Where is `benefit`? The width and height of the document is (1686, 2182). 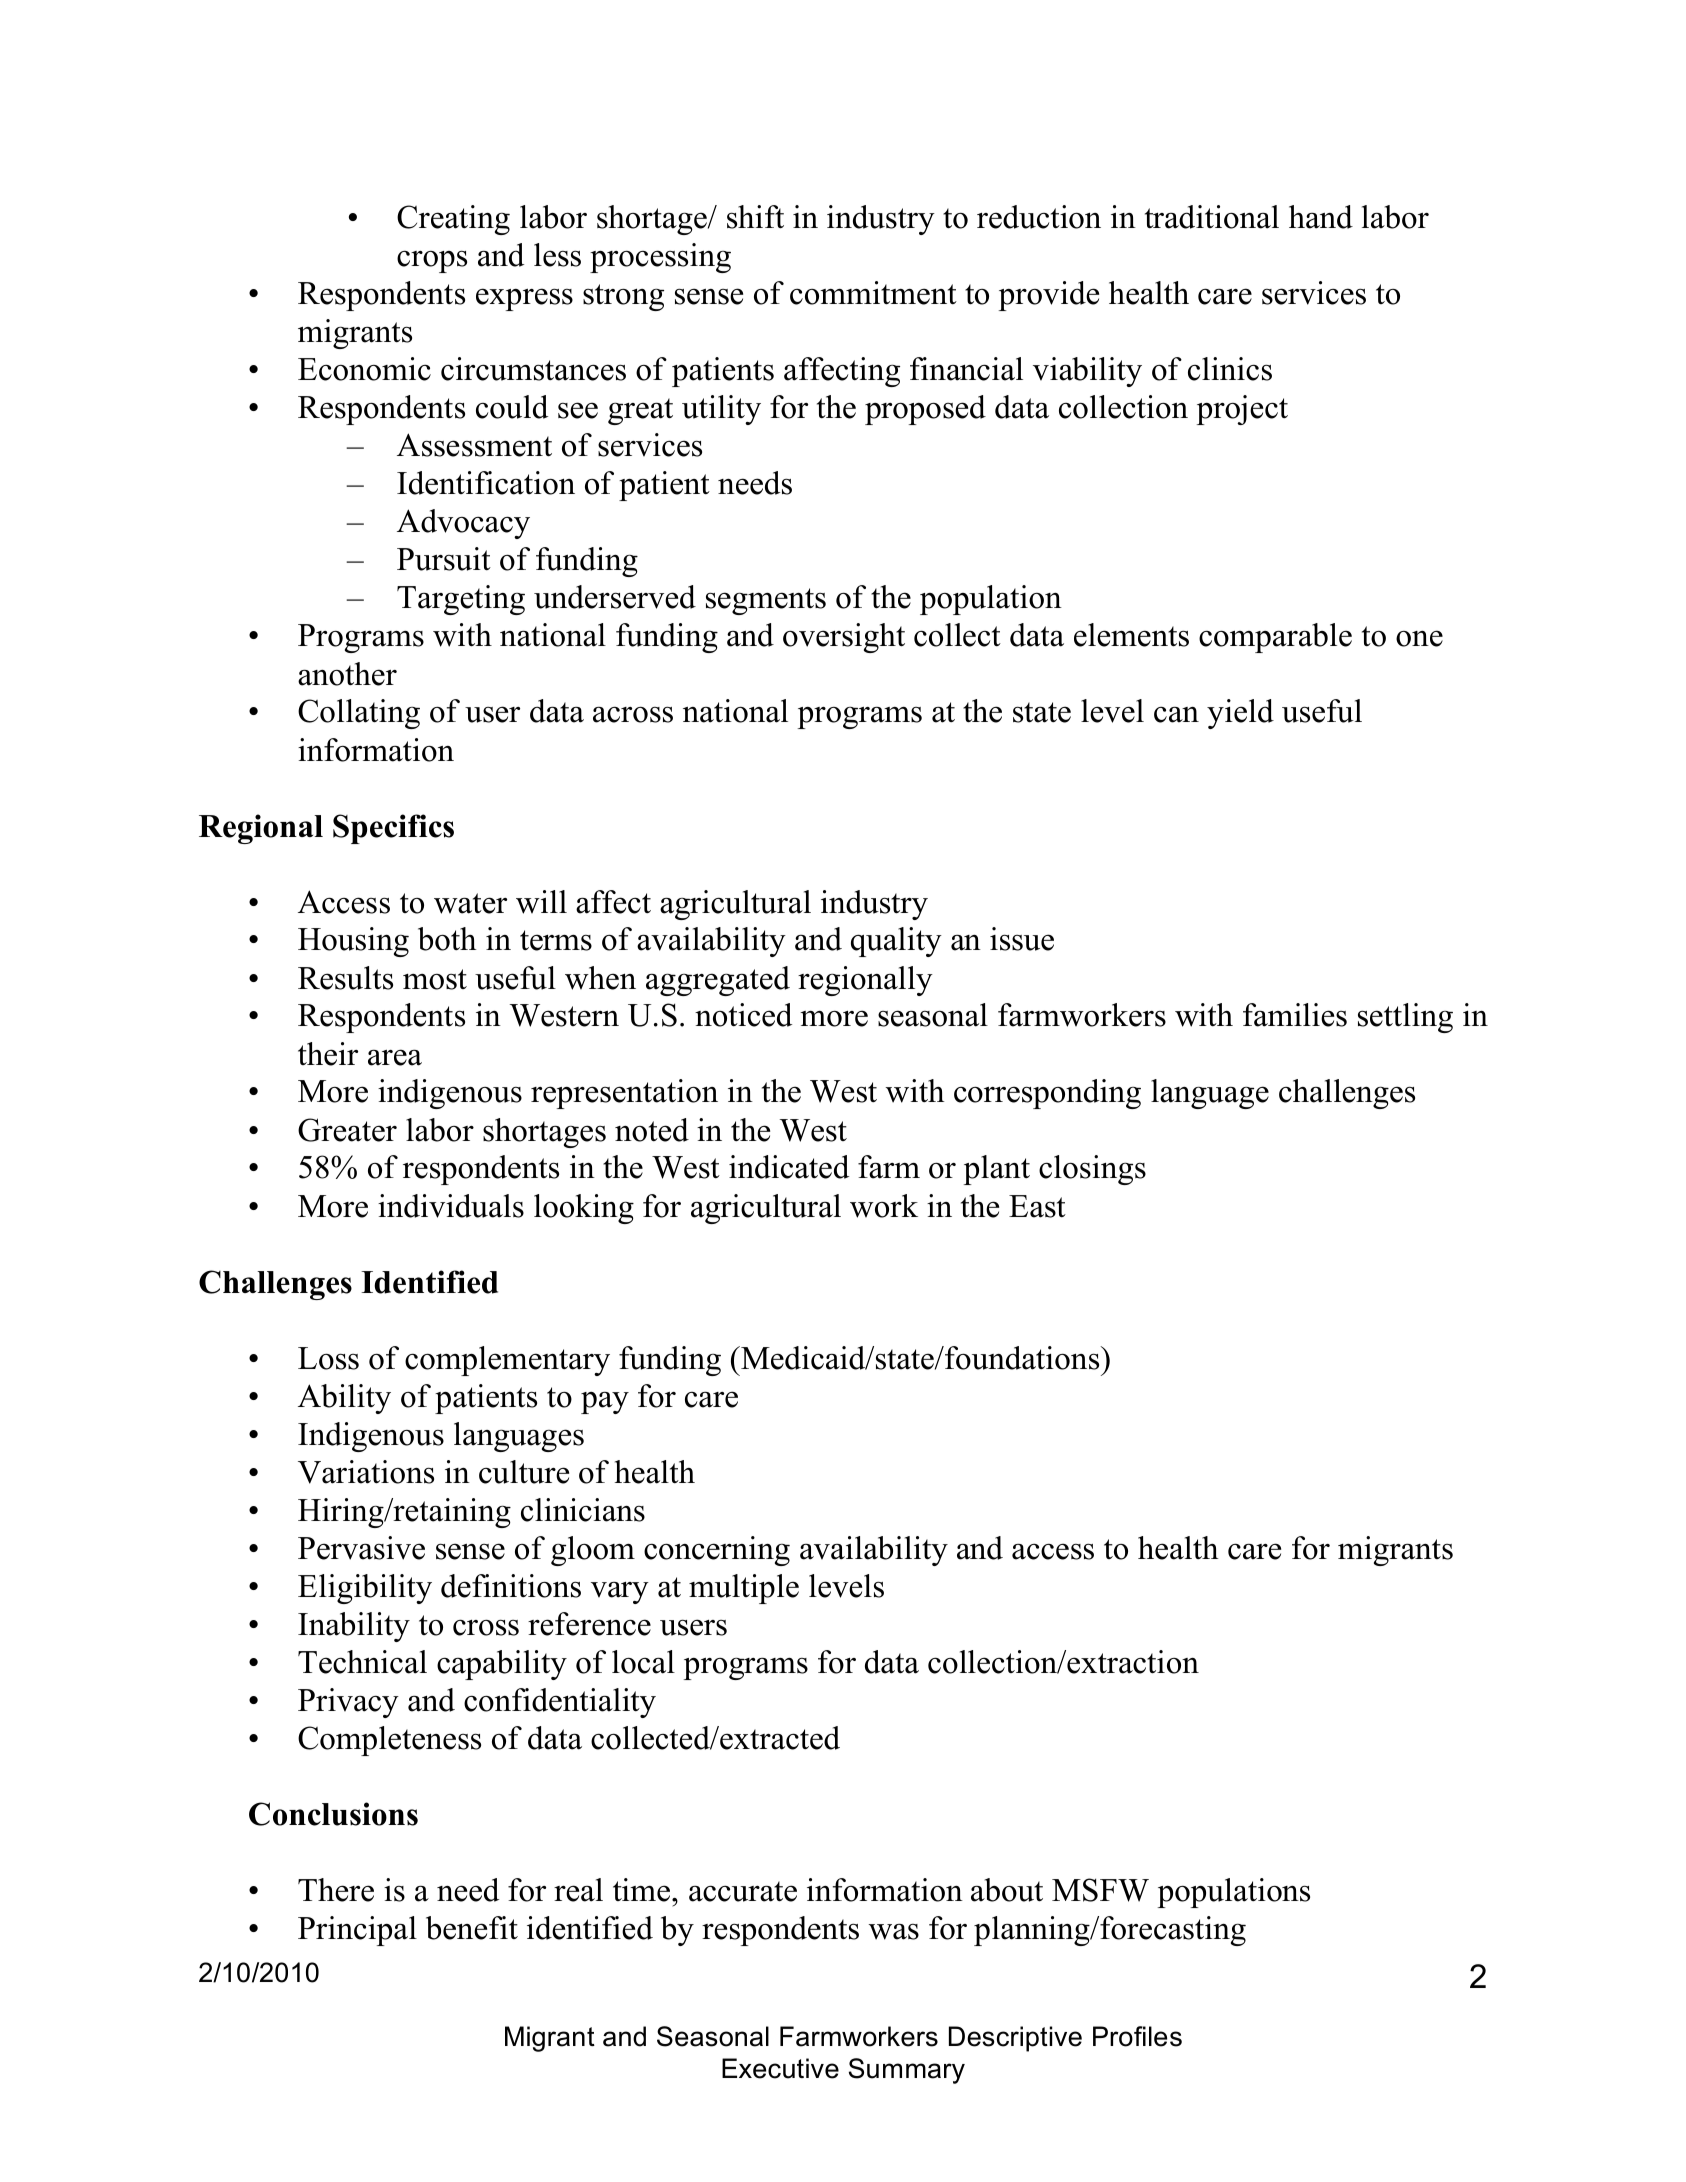 benefit is located at coordinates (472, 1928).
